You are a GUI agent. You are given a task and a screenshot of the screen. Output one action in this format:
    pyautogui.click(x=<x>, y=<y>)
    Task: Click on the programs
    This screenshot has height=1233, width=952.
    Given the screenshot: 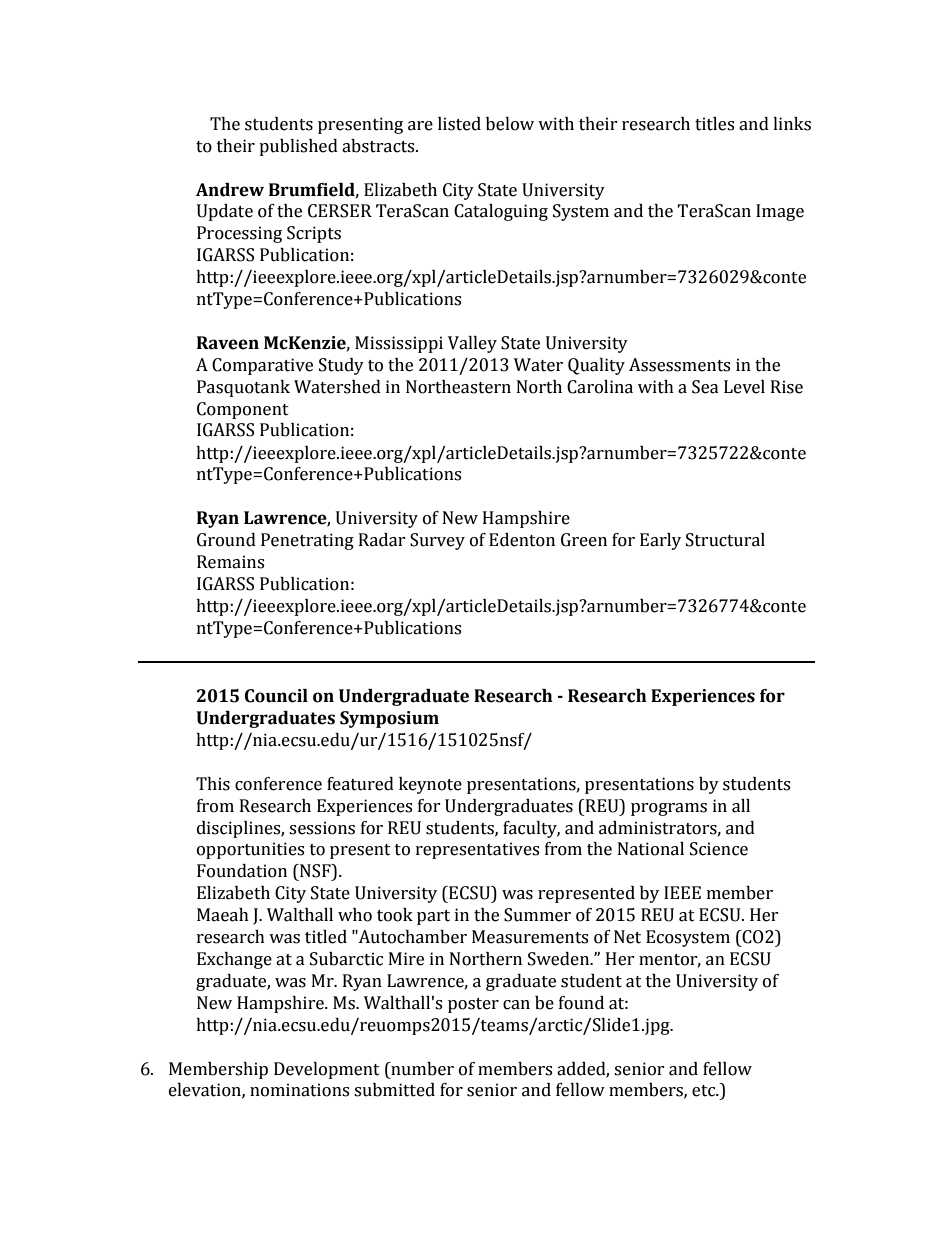 What is the action you would take?
    pyautogui.click(x=669, y=809)
